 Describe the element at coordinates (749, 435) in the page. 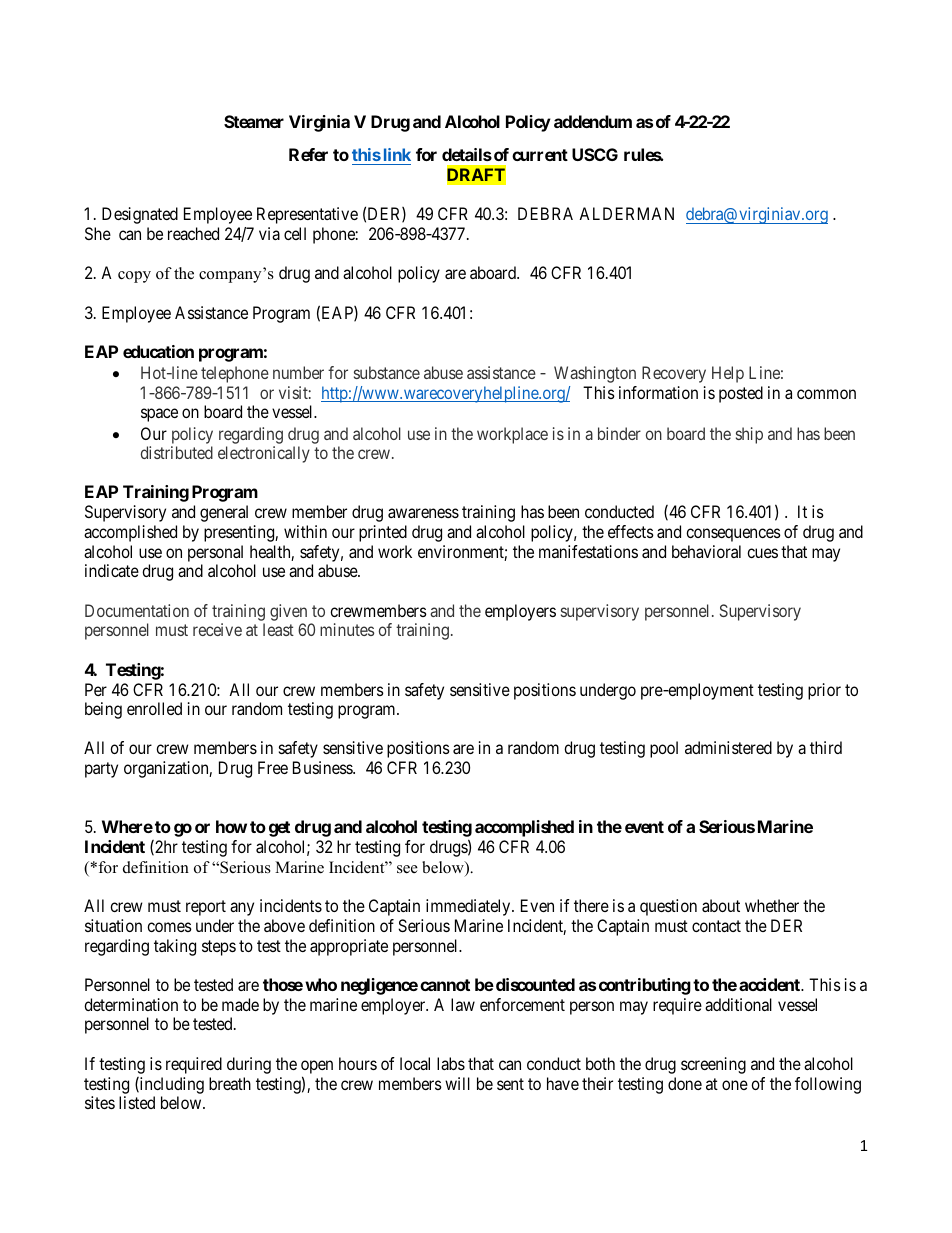

I see `ship` at that location.
